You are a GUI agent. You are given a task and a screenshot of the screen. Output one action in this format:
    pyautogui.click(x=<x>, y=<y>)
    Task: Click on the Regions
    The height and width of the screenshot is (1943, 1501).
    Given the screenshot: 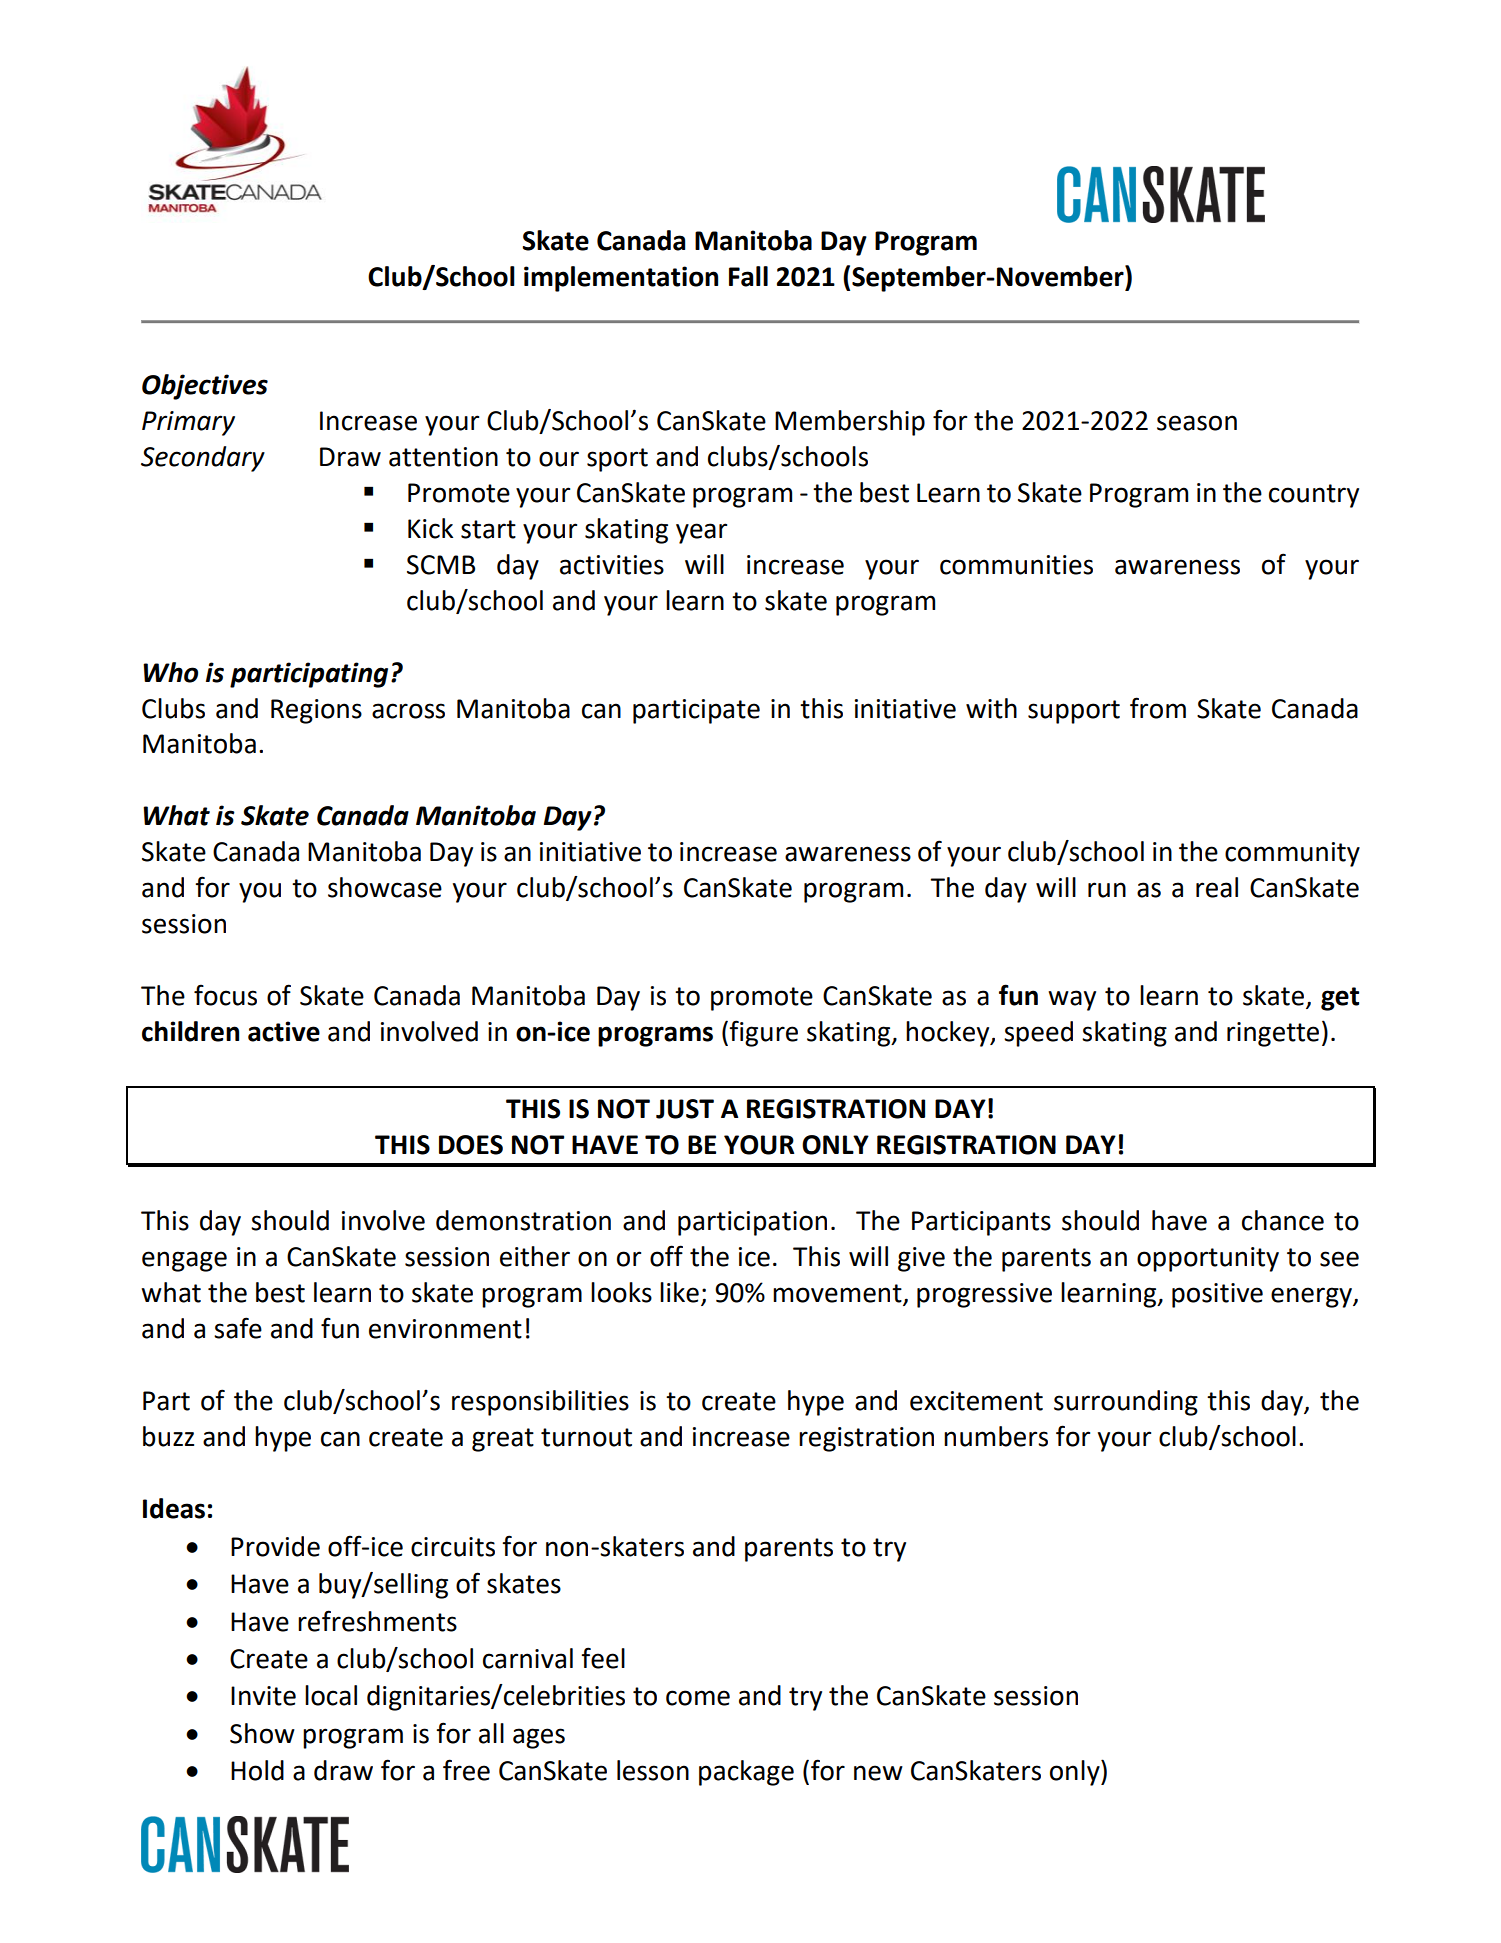 What is the action you would take?
    pyautogui.click(x=316, y=711)
